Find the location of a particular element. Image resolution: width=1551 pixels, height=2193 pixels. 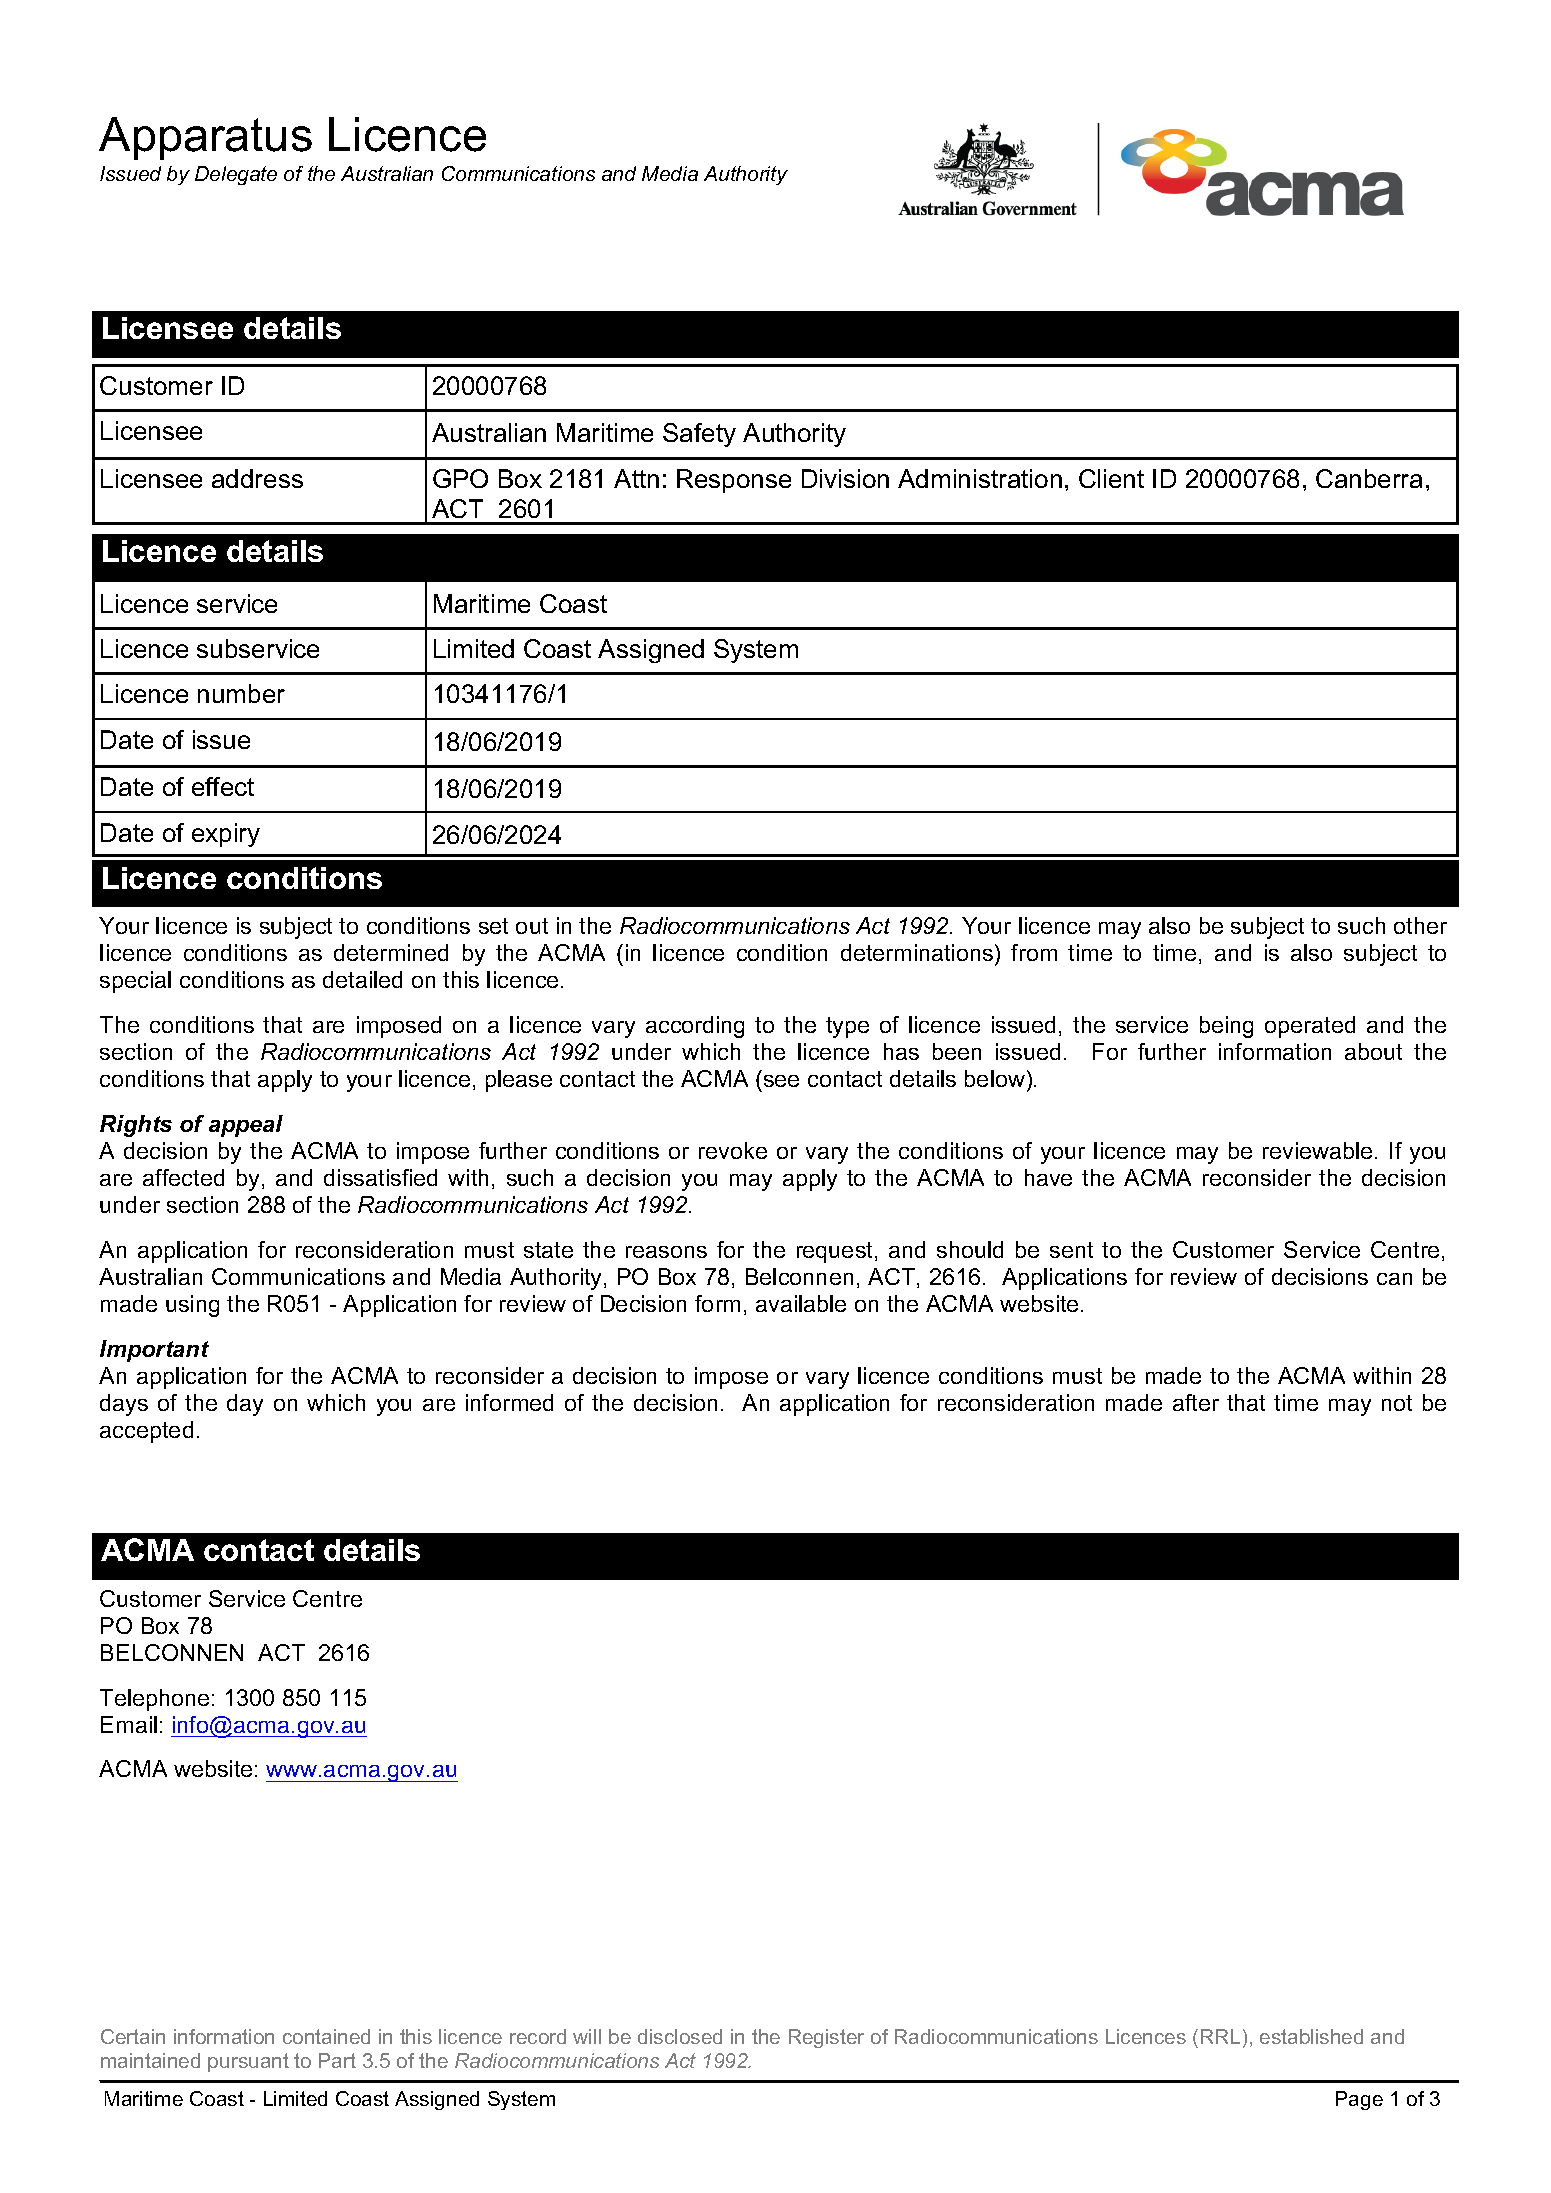

pursuant is located at coordinates (248, 2062).
